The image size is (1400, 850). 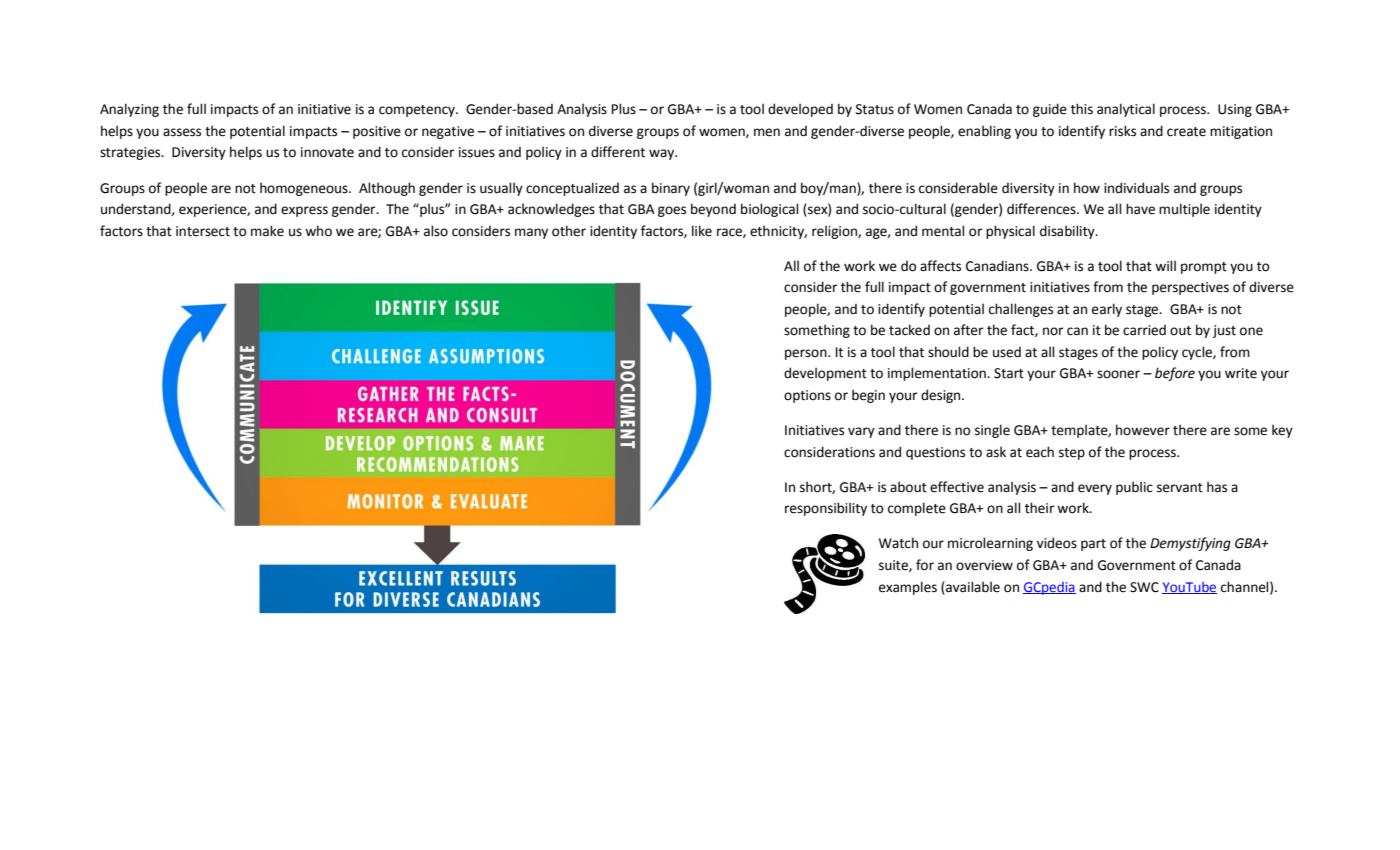 What do you see at coordinates (861, 432) in the image?
I see `vary` at bounding box center [861, 432].
